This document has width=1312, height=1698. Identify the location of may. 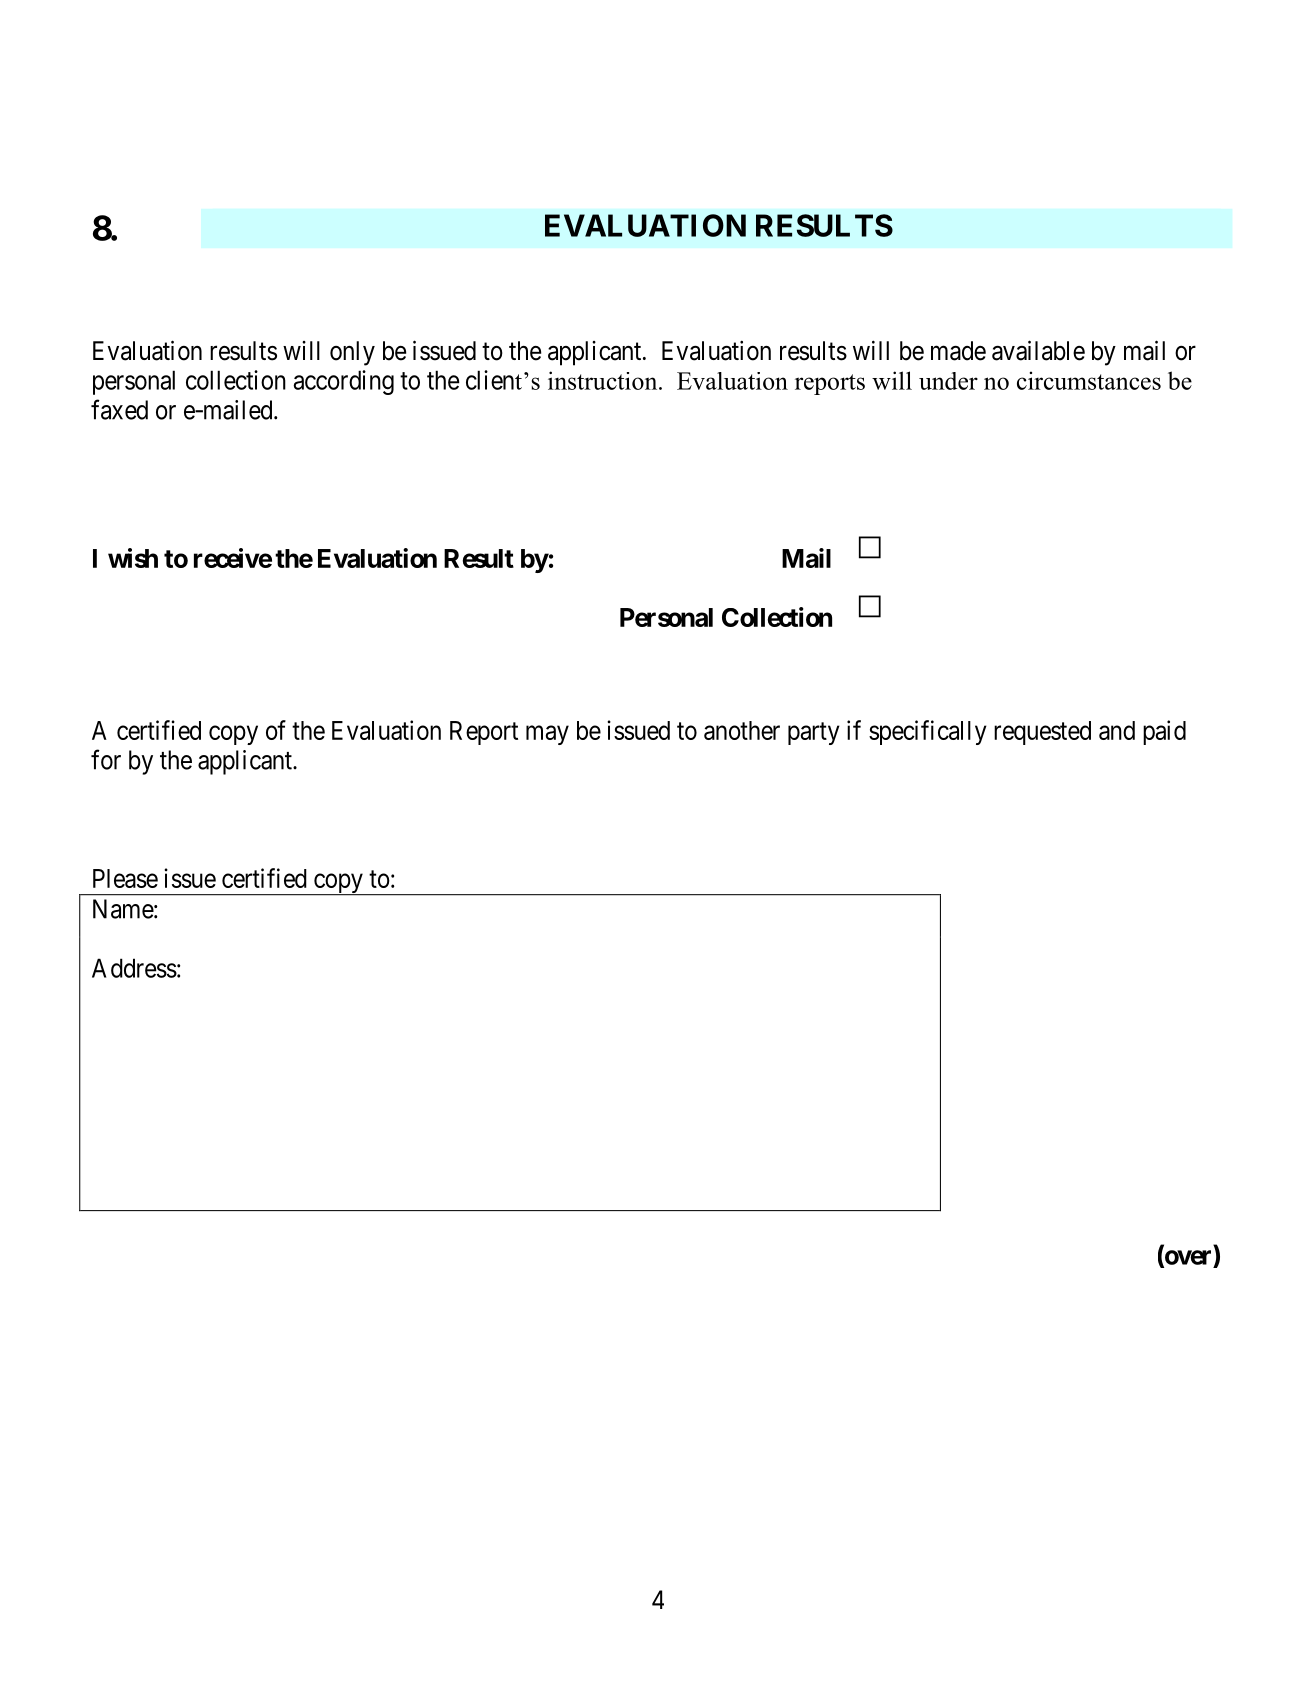
(547, 735).
